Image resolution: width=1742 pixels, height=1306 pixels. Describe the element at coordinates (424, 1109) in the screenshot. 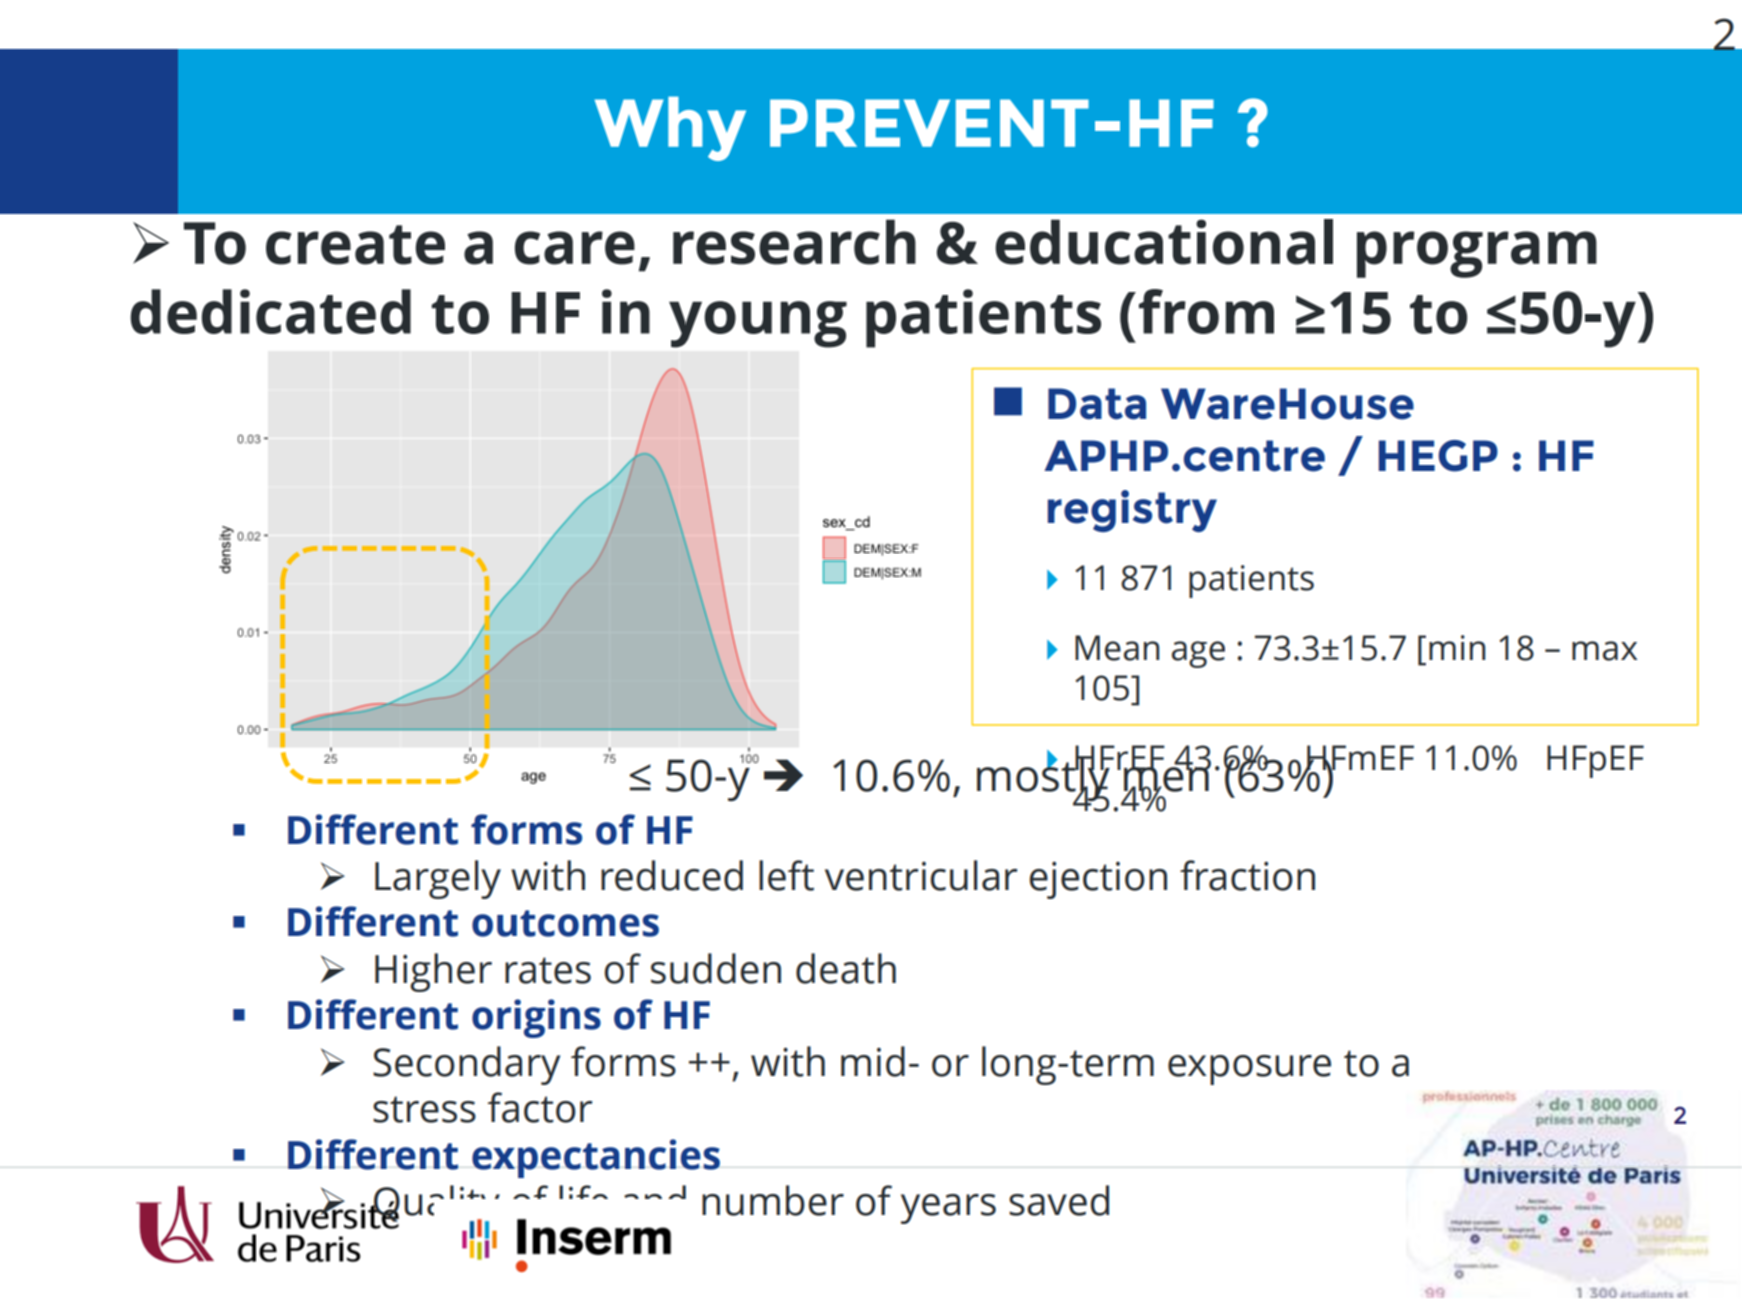

I see `stress` at that location.
